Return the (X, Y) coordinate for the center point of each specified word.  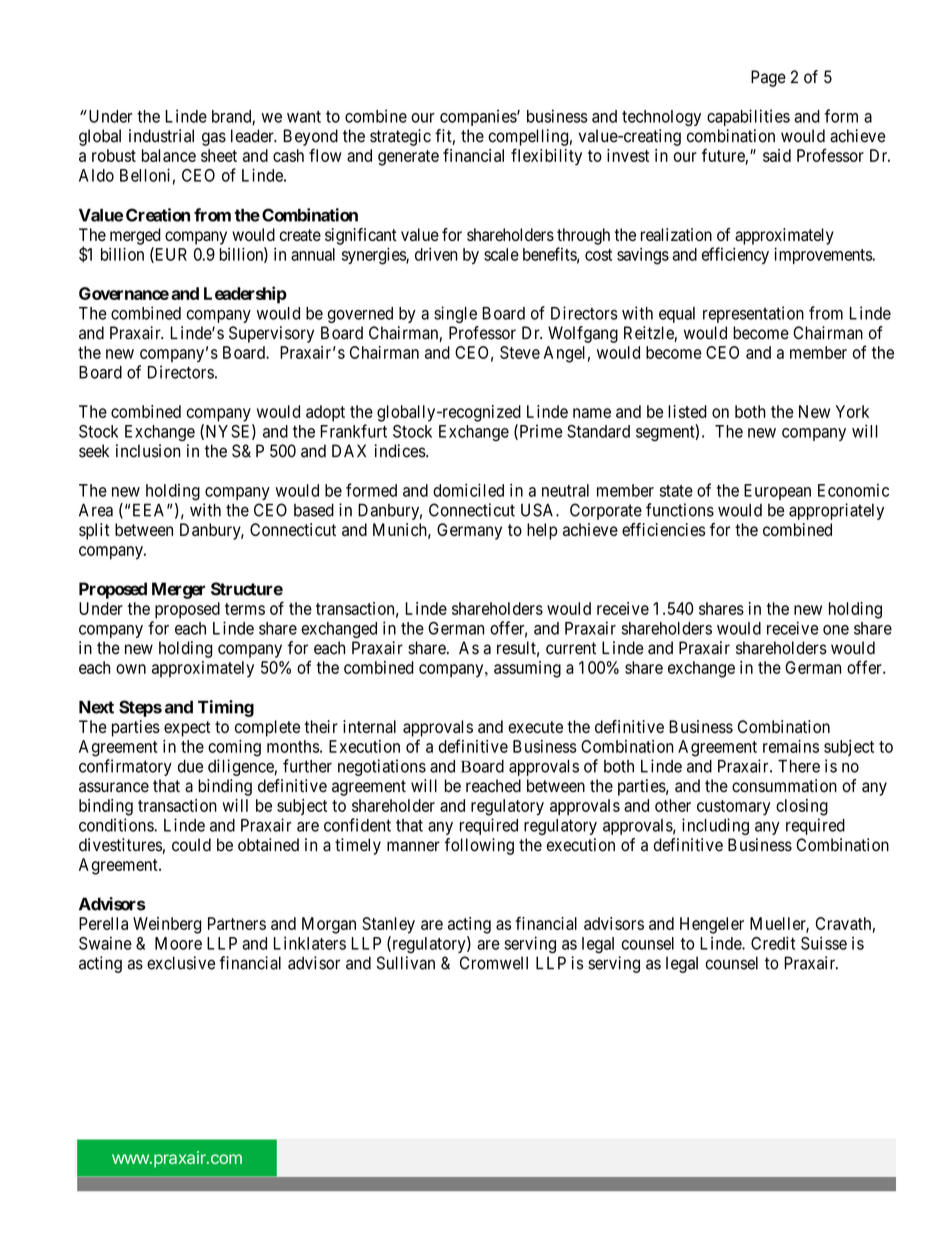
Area (96, 510)
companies (479, 117)
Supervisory (271, 334)
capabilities (748, 117)
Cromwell (494, 963)
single (455, 314)
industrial (161, 136)
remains (791, 746)
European (777, 492)
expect (187, 729)
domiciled (468, 490)
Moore (178, 943)
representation (753, 314)
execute (535, 727)
